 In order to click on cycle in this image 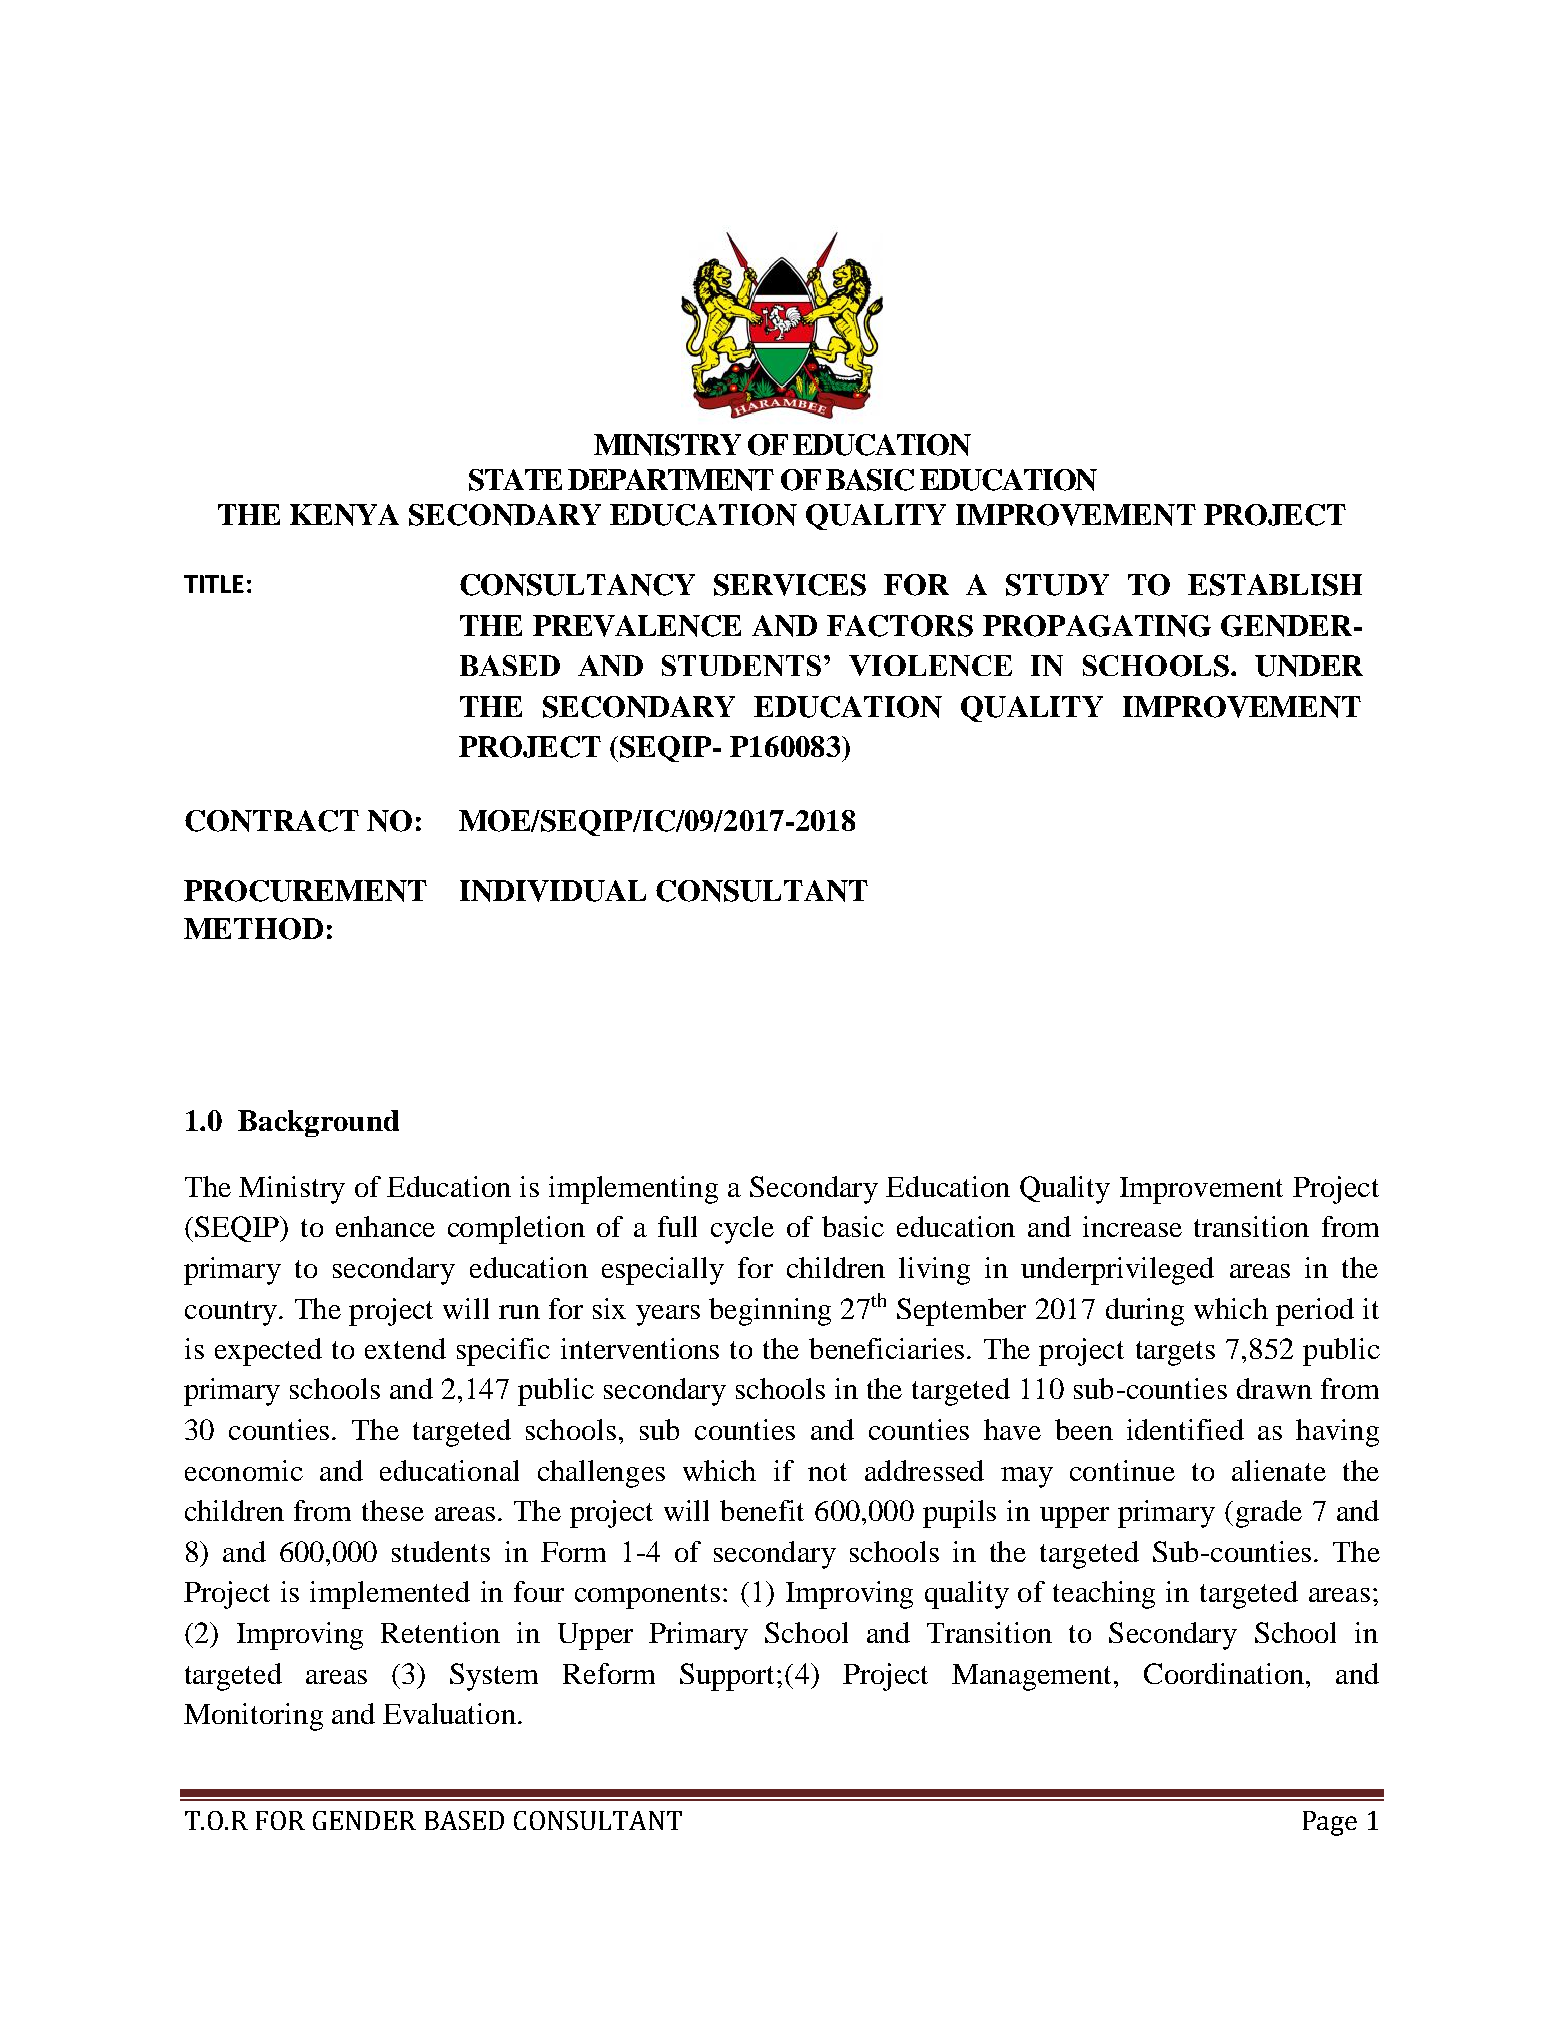, I will do `click(742, 1230)`.
